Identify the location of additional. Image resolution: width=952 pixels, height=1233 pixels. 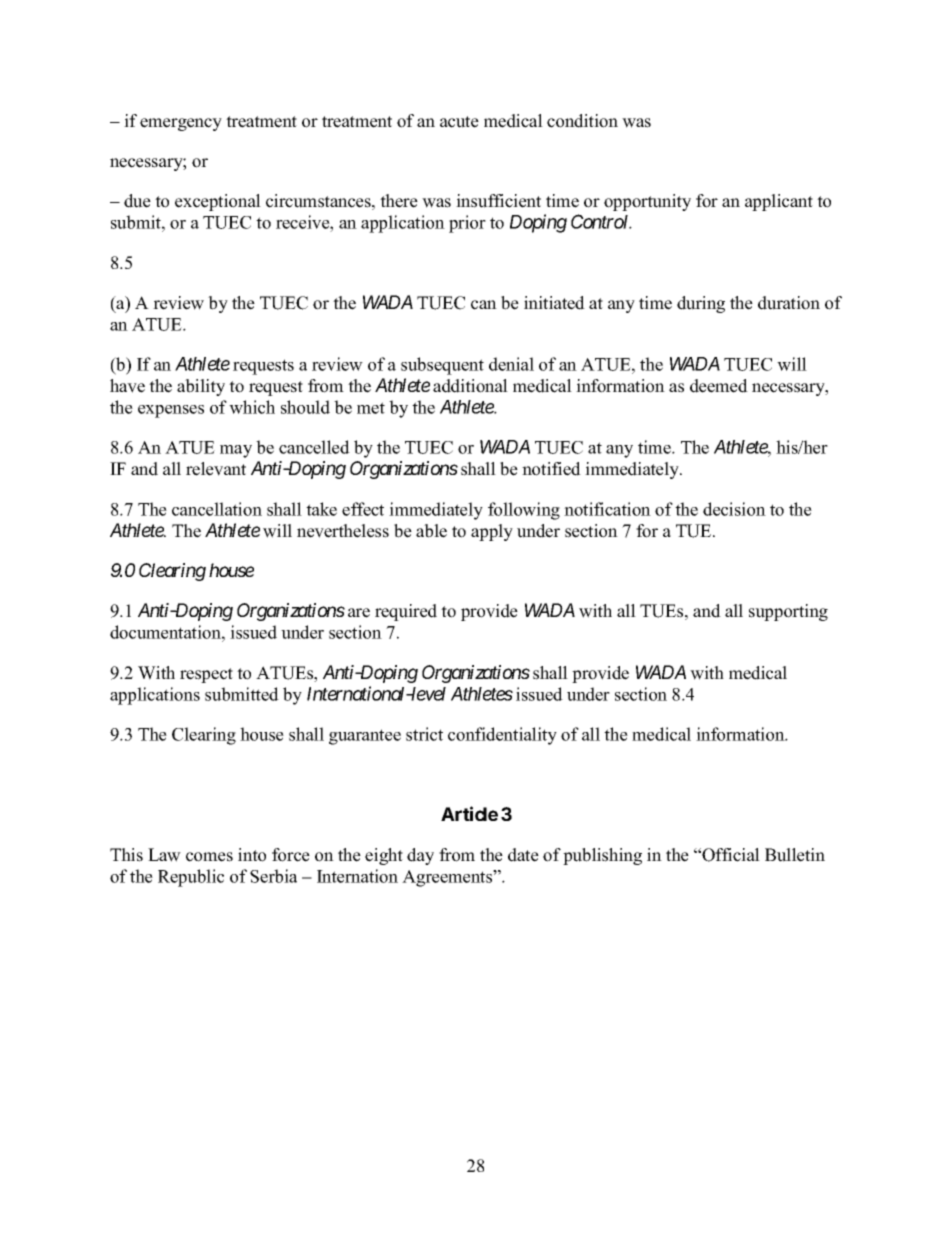
(470, 386).
